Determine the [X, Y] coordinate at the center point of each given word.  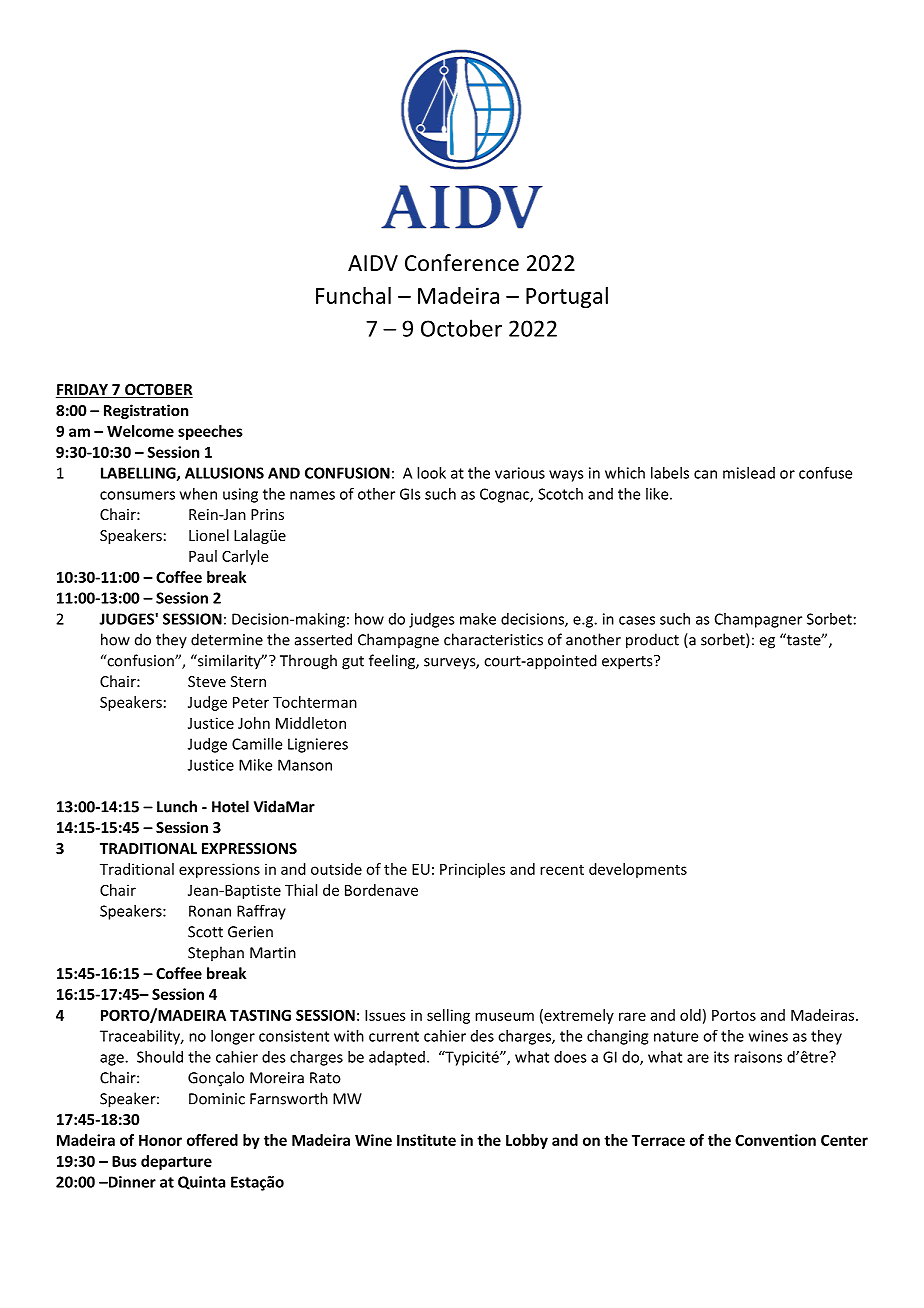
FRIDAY [83, 391]
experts [628, 662]
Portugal [567, 297]
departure [176, 1162]
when [198, 494]
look [431, 473]
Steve [207, 681]
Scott [205, 932]
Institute [426, 1140]
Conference [462, 263]
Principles [472, 870]
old [690, 1015]
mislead [749, 473]
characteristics [493, 639]
